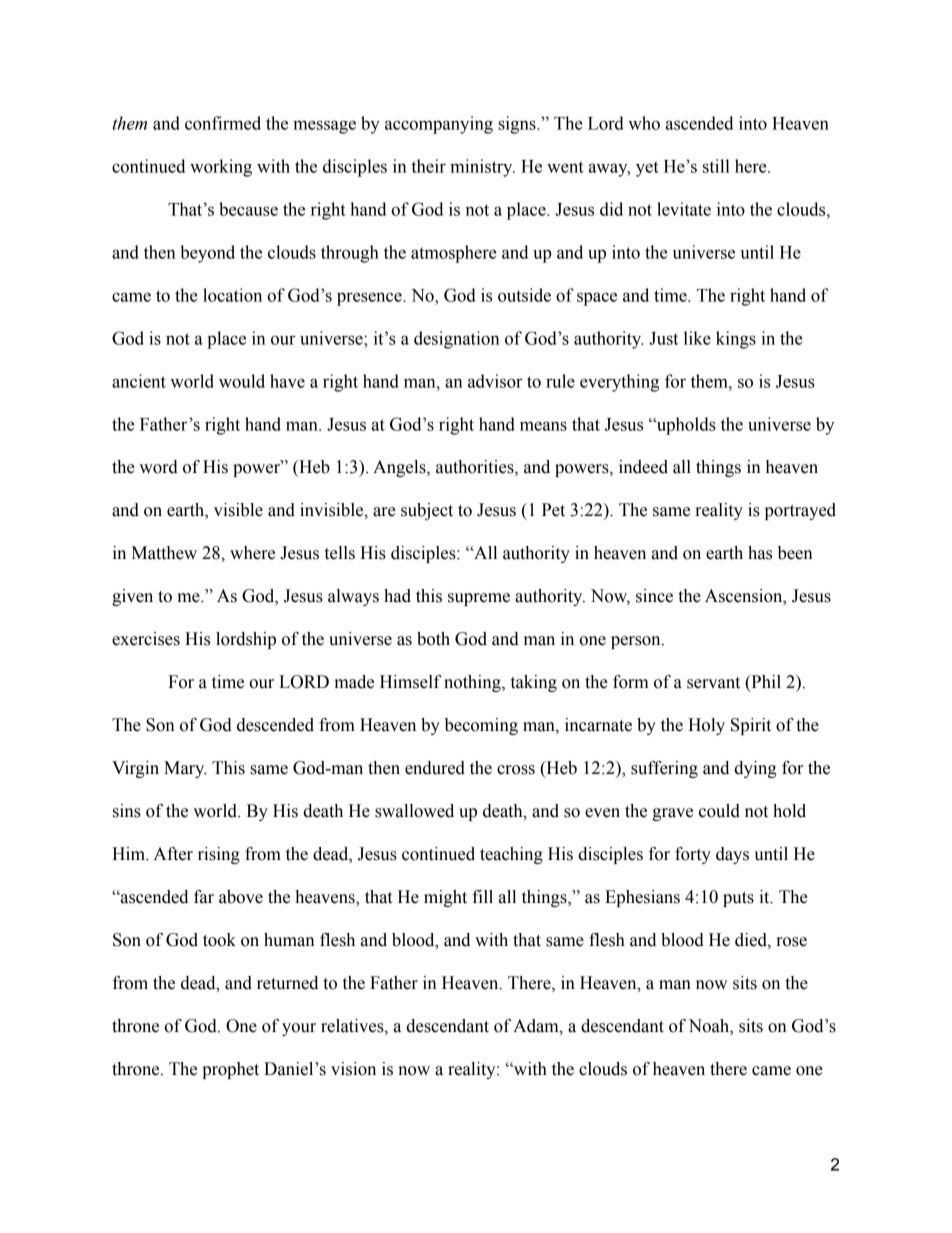  What do you see at coordinates (479, 599) in the screenshot?
I see `supreme` at bounding box center [479, 599].
